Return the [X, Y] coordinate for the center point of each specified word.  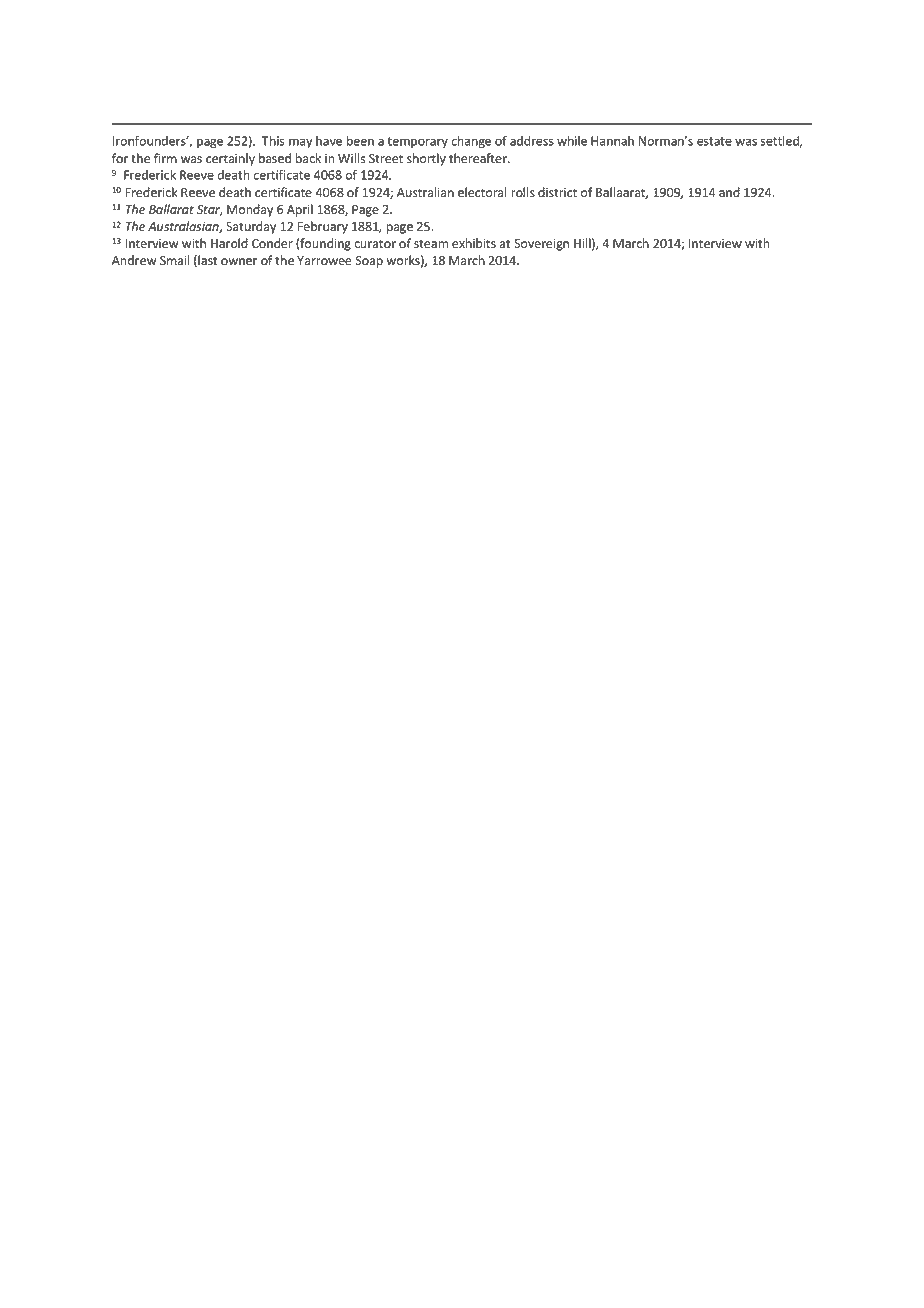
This [273, 141]
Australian [425, 192]
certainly [230, 159]
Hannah [612, 141]
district [557, 192]
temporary [417, 142]
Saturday [251, 227]
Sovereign [541, 245]
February [323, 227]
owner [239, 262]
